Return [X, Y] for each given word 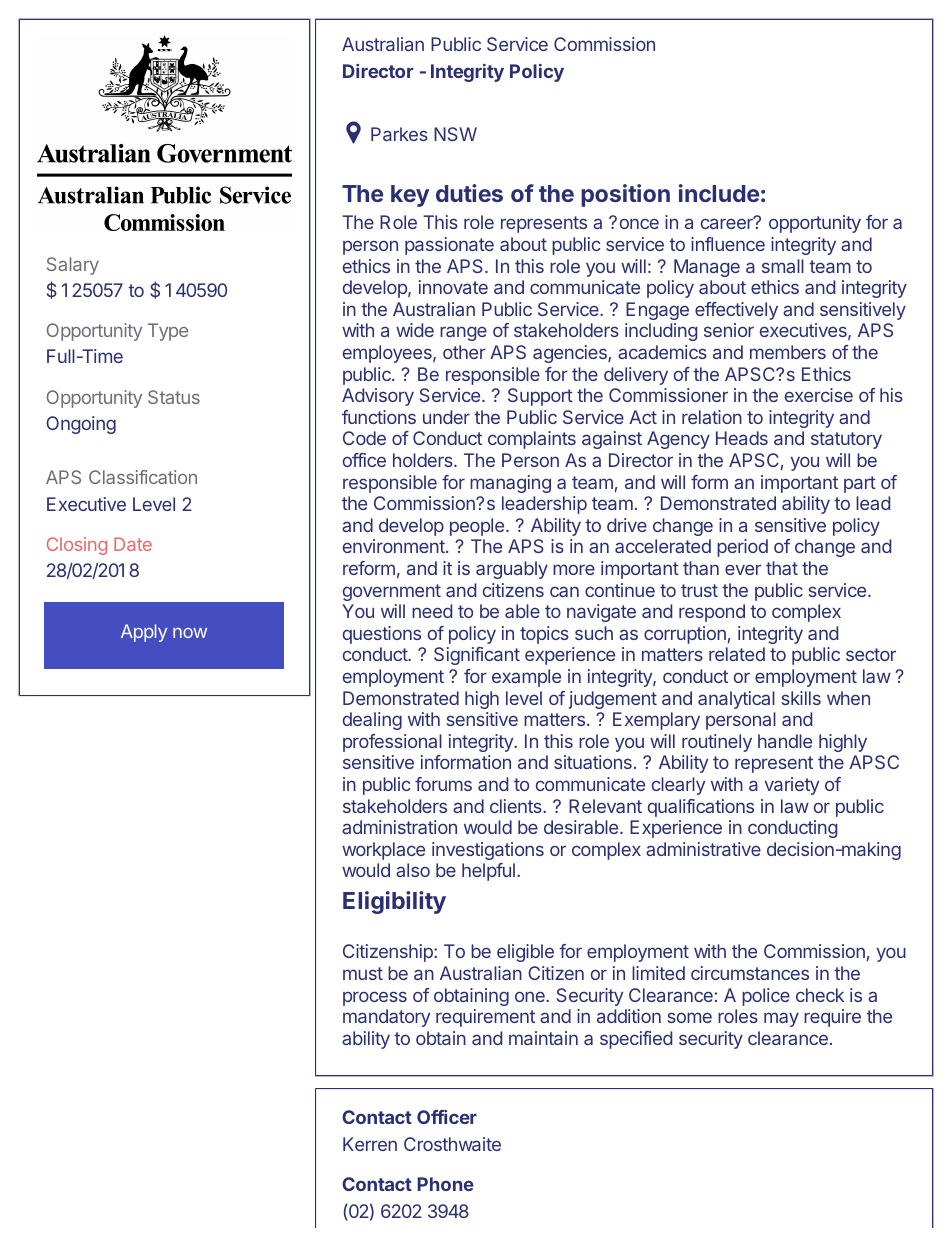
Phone [445, 1184]
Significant [477, 656]
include [719, 193]
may [781, 1019]
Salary [73, 266]
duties [469, 193]
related [737, 654]
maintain [543, 1038]
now [190, 633]
